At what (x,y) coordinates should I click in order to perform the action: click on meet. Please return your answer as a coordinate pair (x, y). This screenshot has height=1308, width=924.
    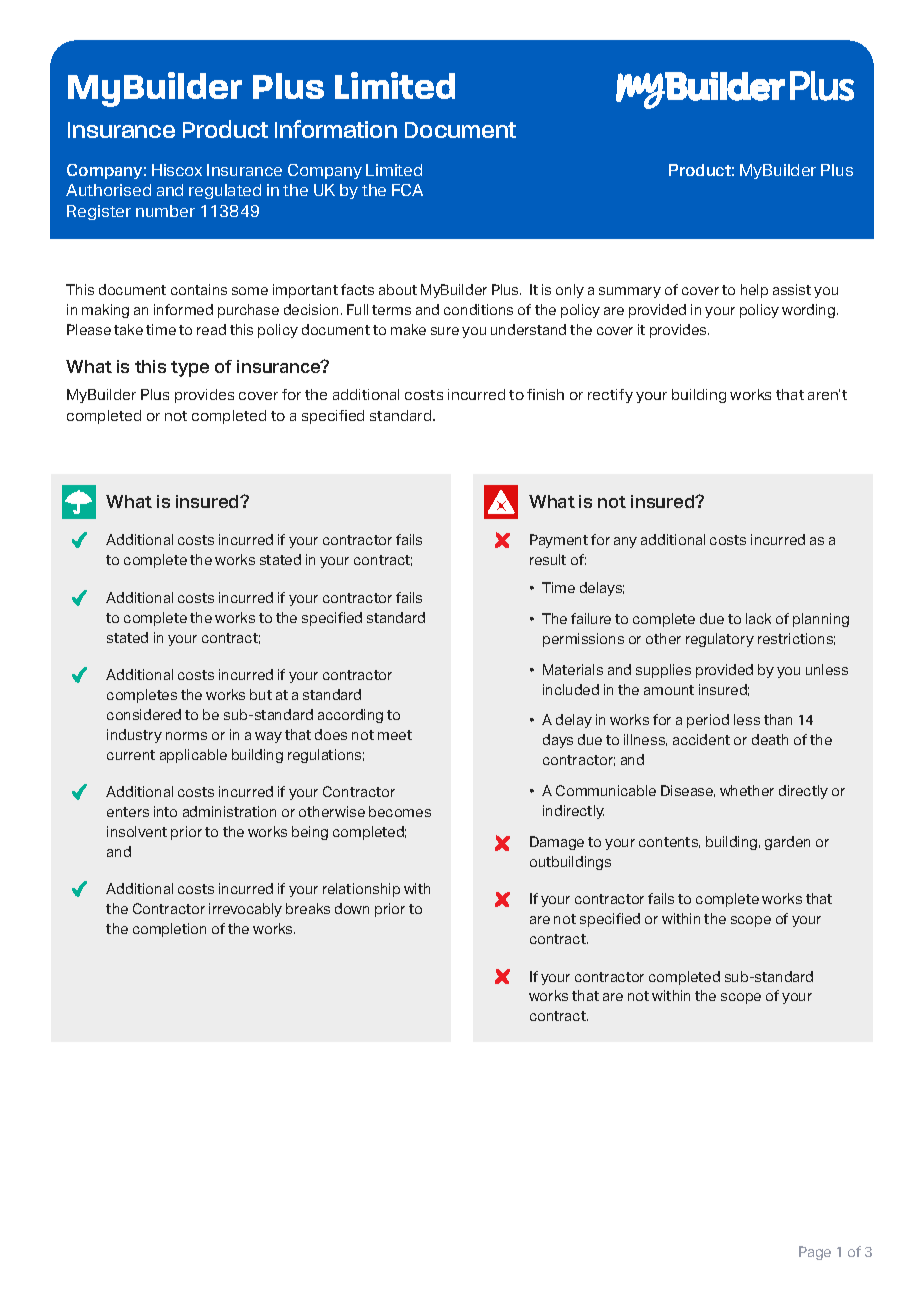
    Looking at the image, I should click on (395, 735).
